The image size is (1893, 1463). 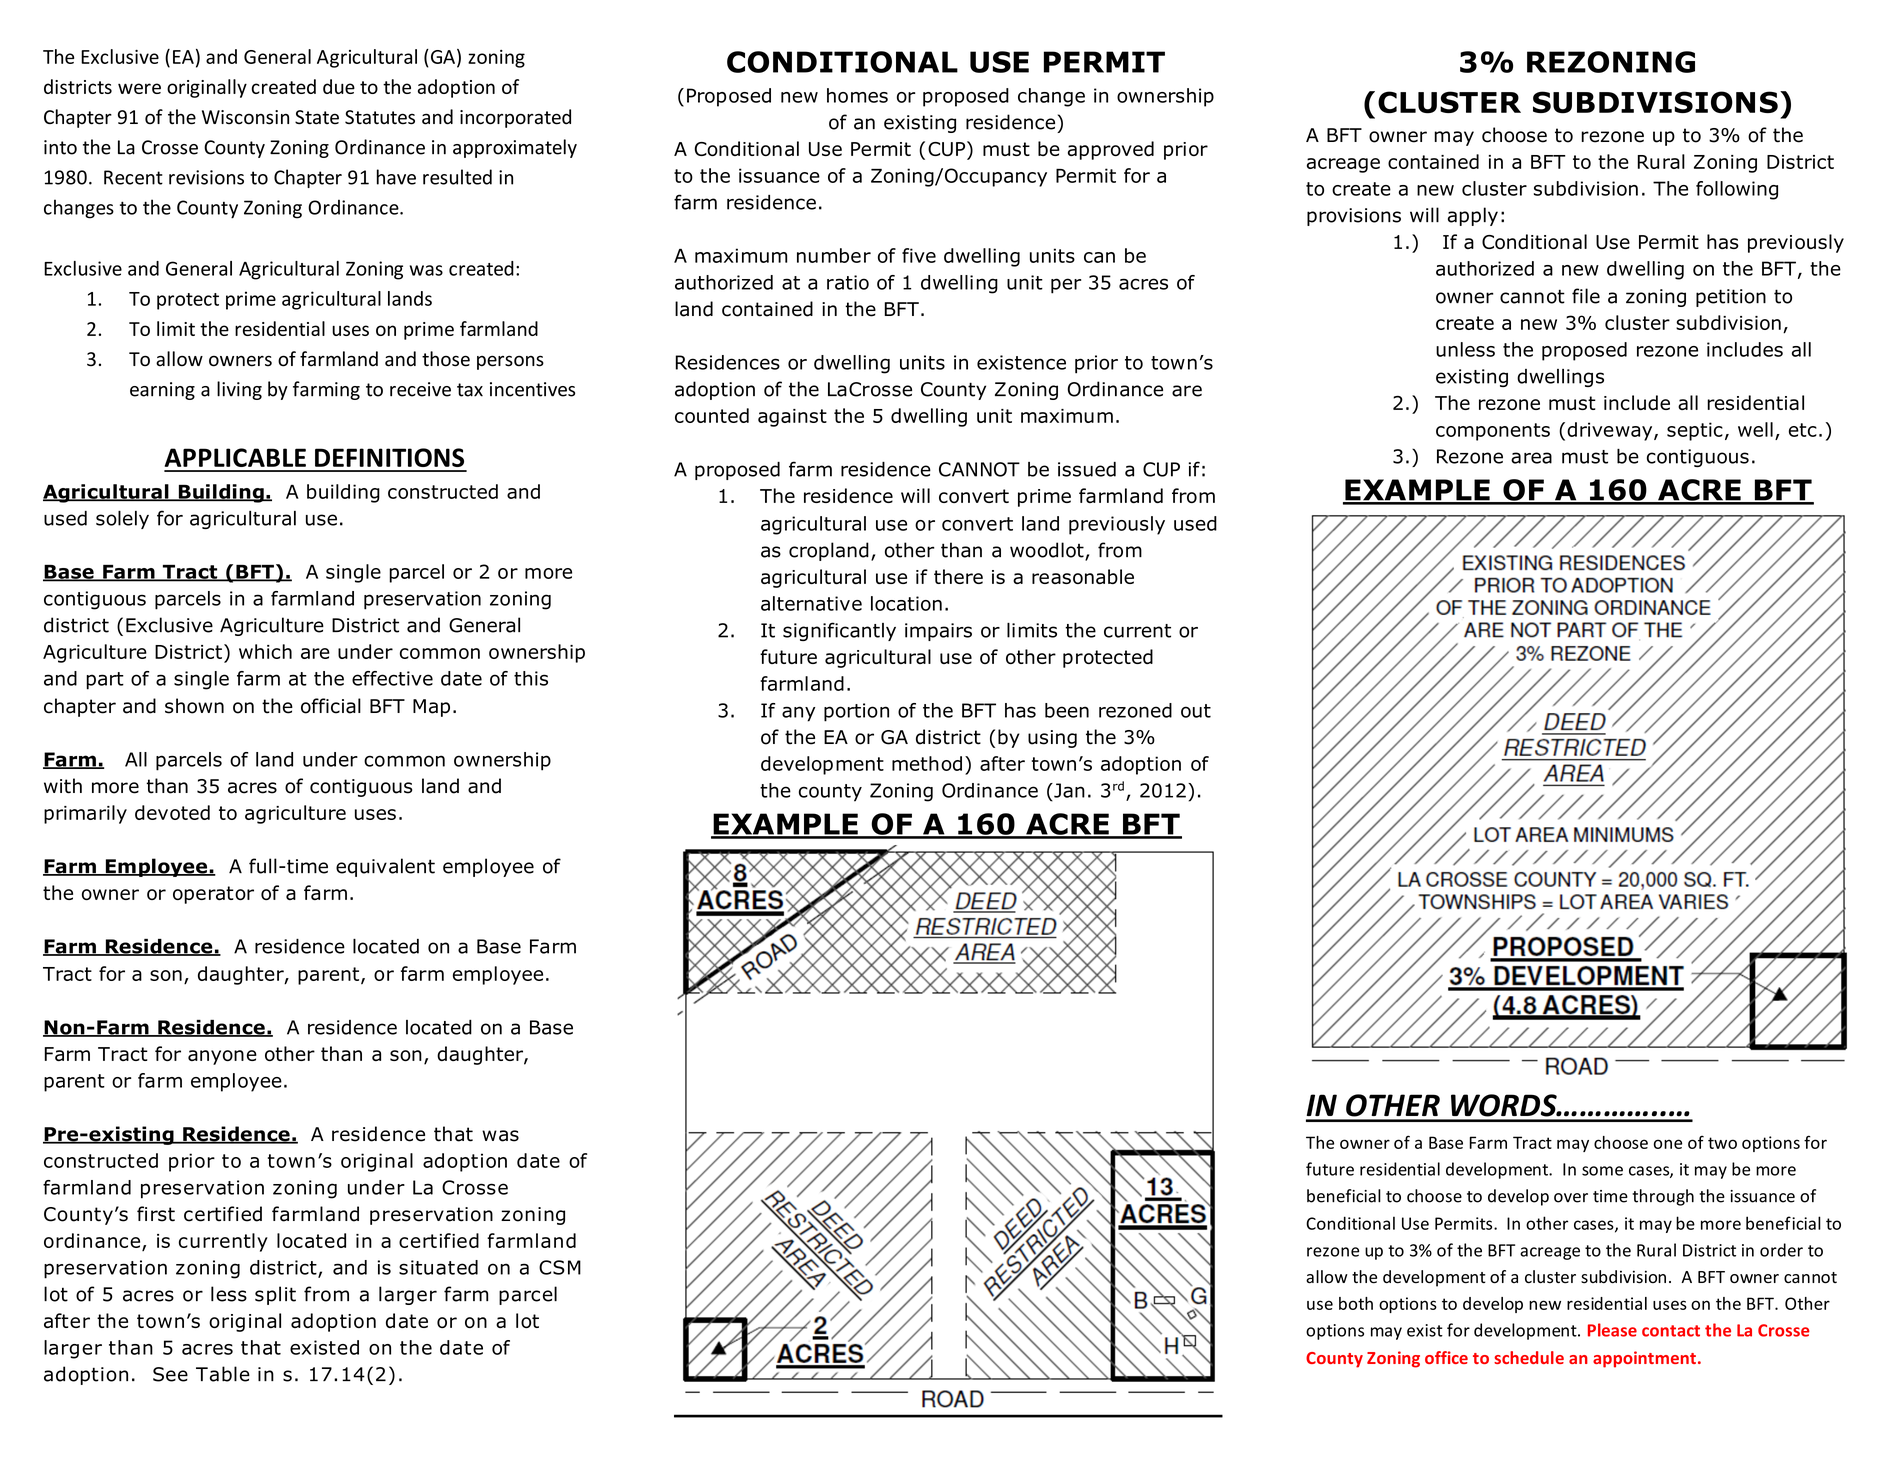 What do you see at coordinates (122, 520) in the document?
I see `solely` at bounding box center [122, 520].
